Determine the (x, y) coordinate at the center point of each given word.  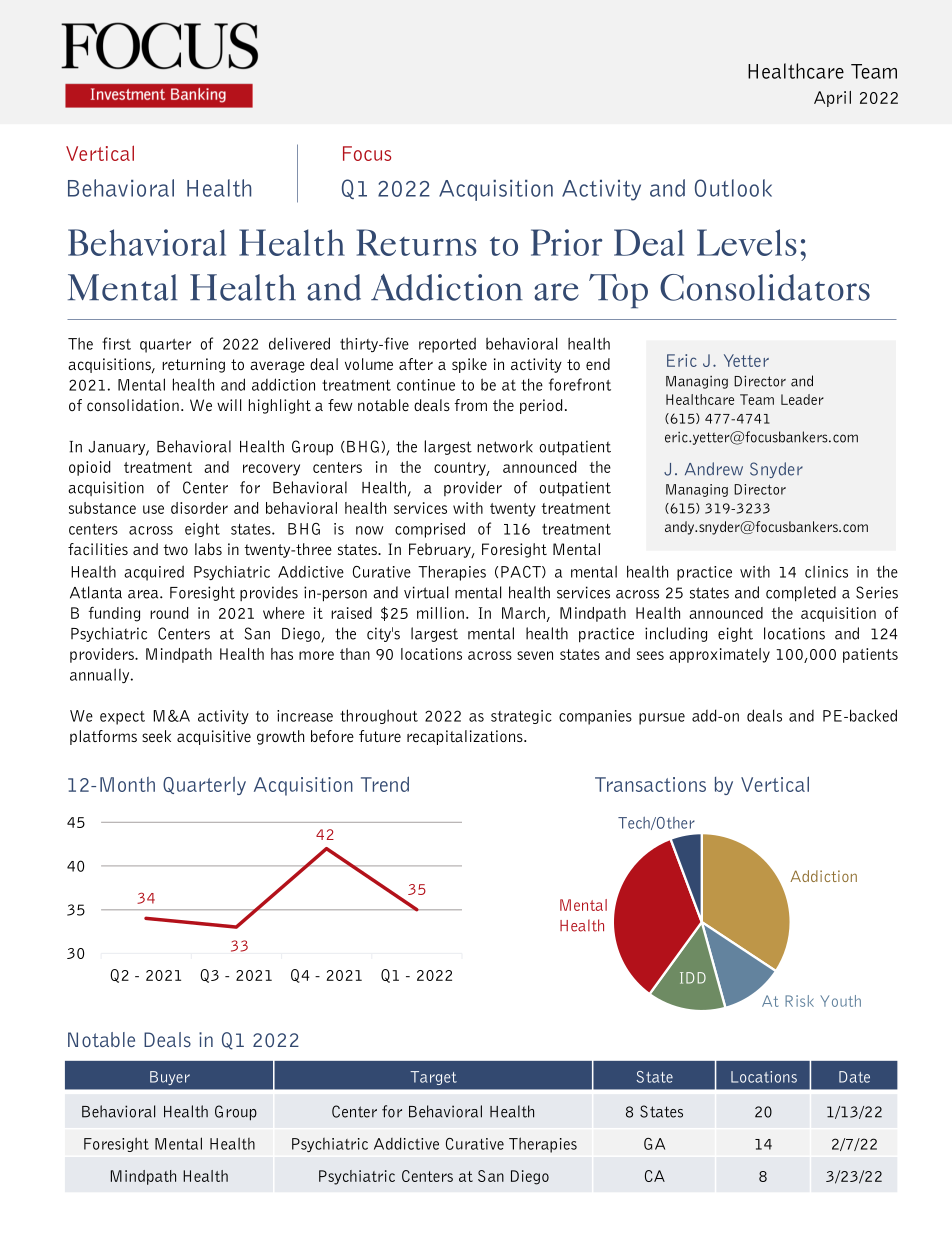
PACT (522, 572)
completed (801, 594)
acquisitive (214, 737)
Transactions (650, 784)
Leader (802, 399)
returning (193, 365)
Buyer (170, 1078)
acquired (154, 573)
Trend (385, 784)
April (832, 99)
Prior (567, 242)
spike (469, 365)
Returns (417, 242)
